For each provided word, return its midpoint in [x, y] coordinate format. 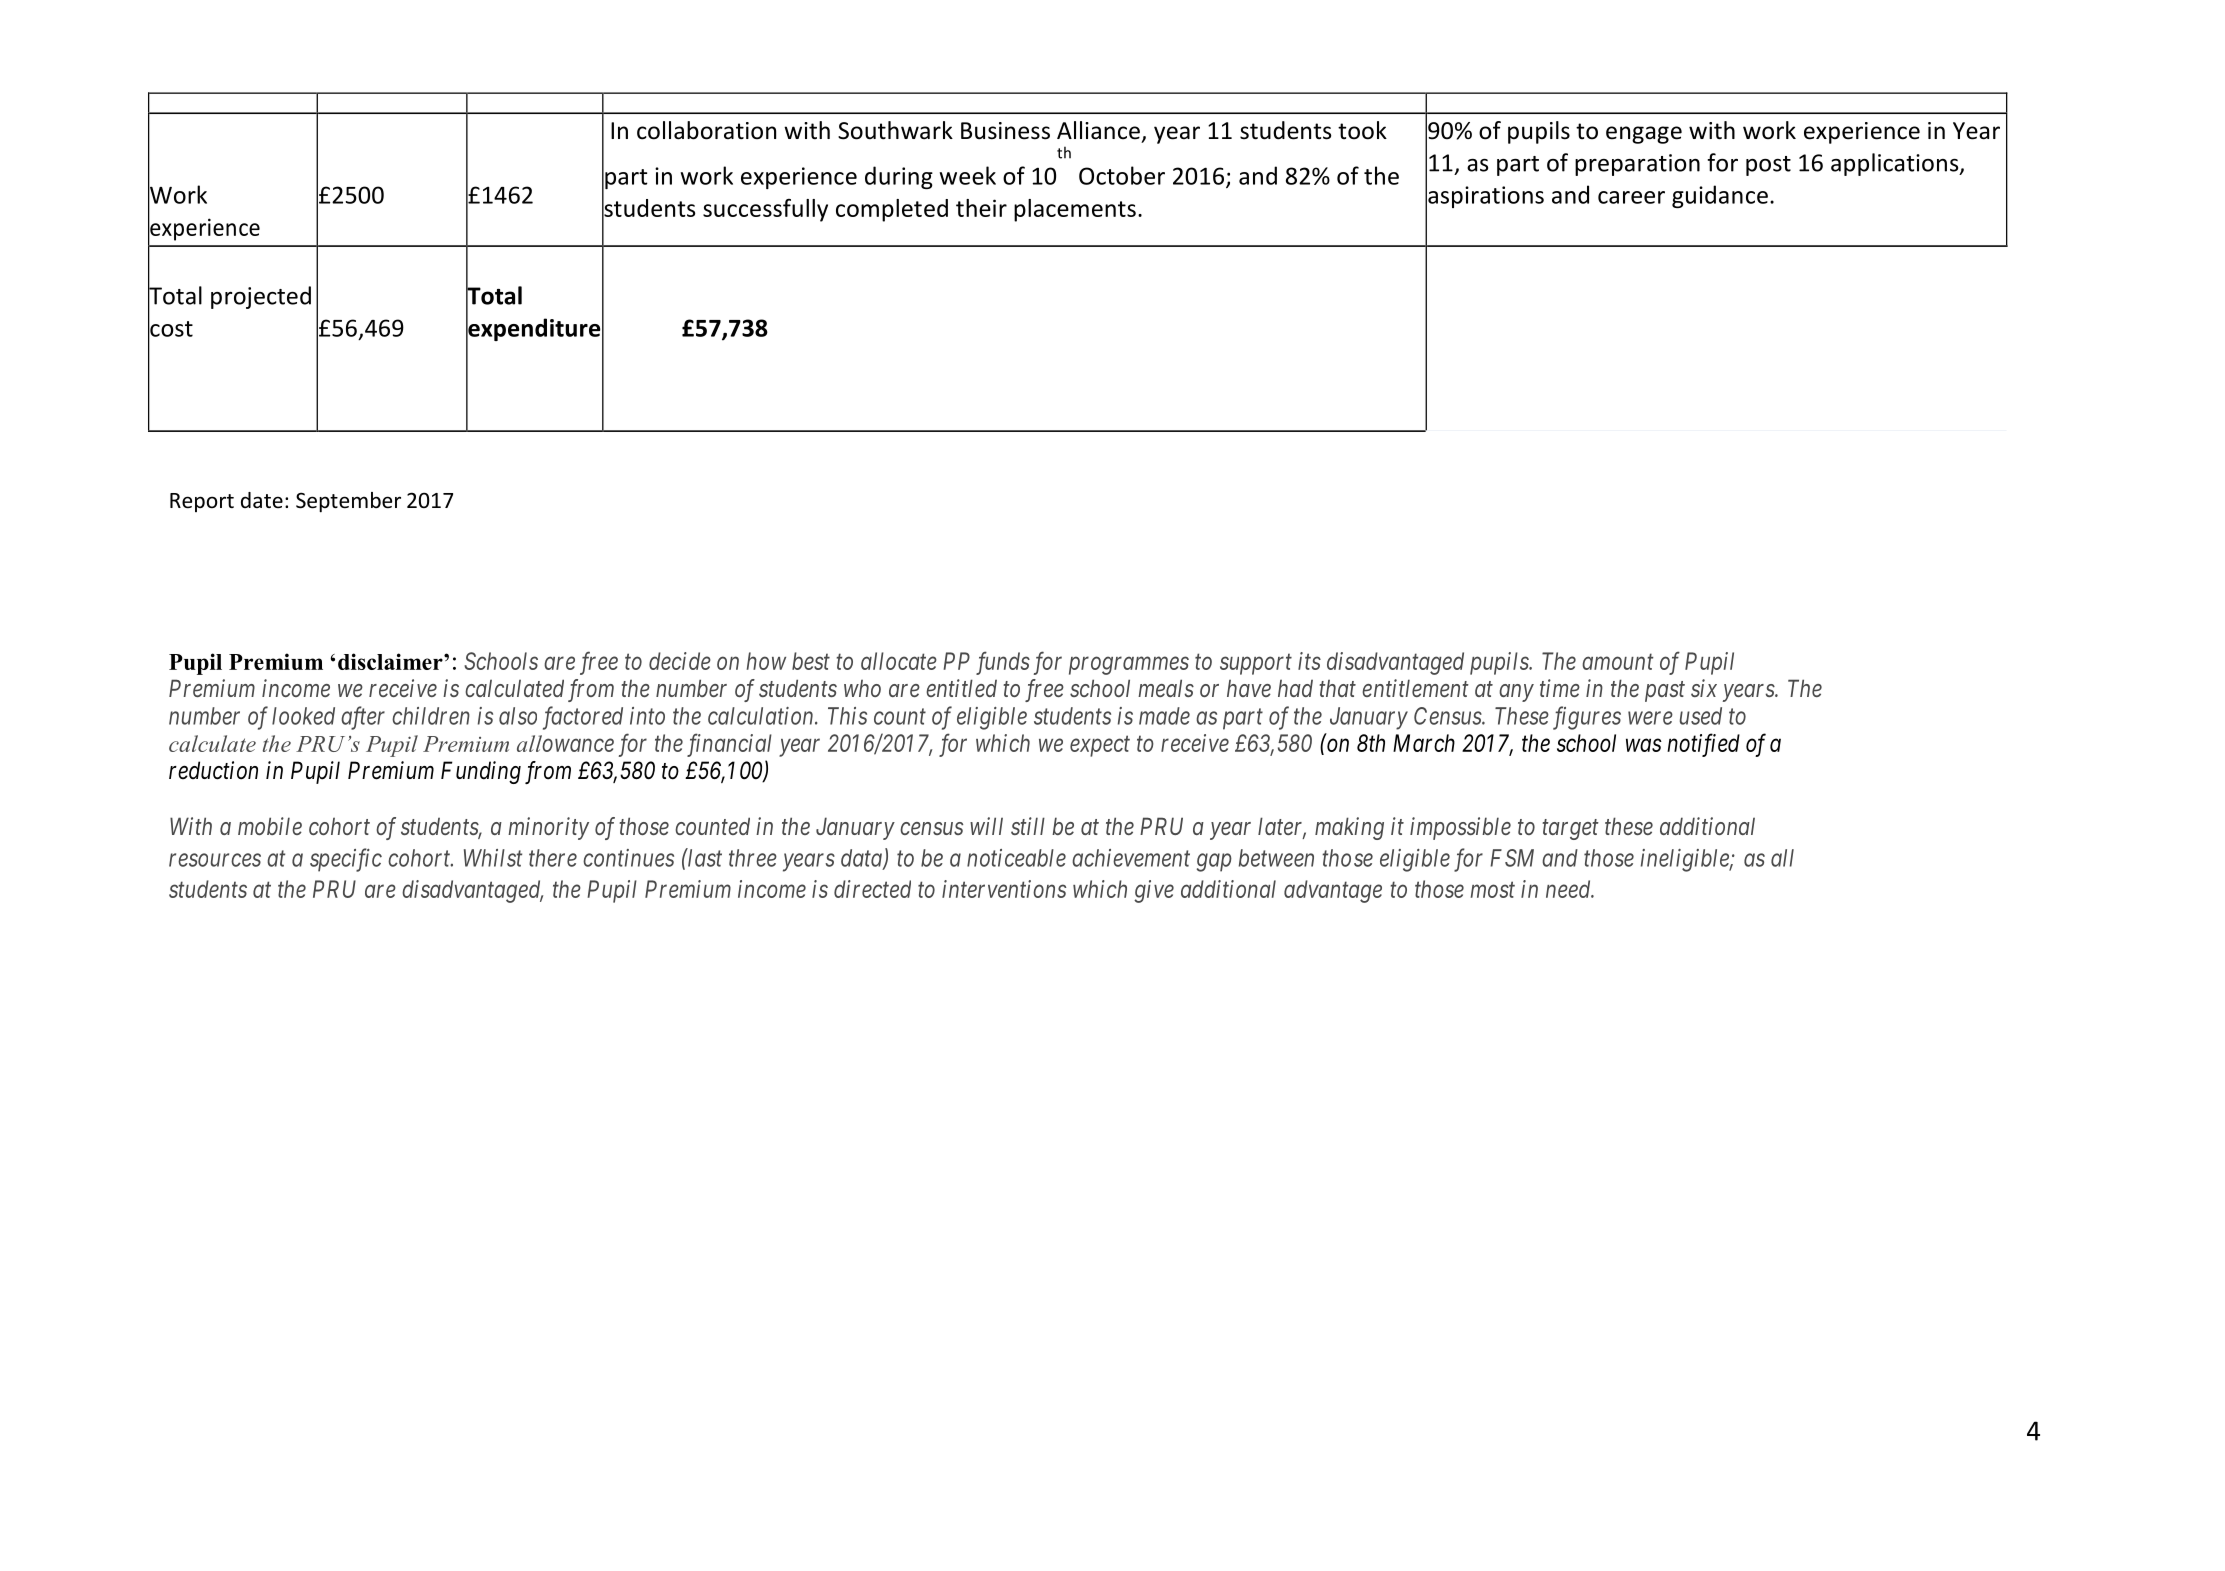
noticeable [1016, 858]
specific [346, 860]
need [1569, 889]
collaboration [706, 130]
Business [1005, 131]
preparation [1637, 165]
